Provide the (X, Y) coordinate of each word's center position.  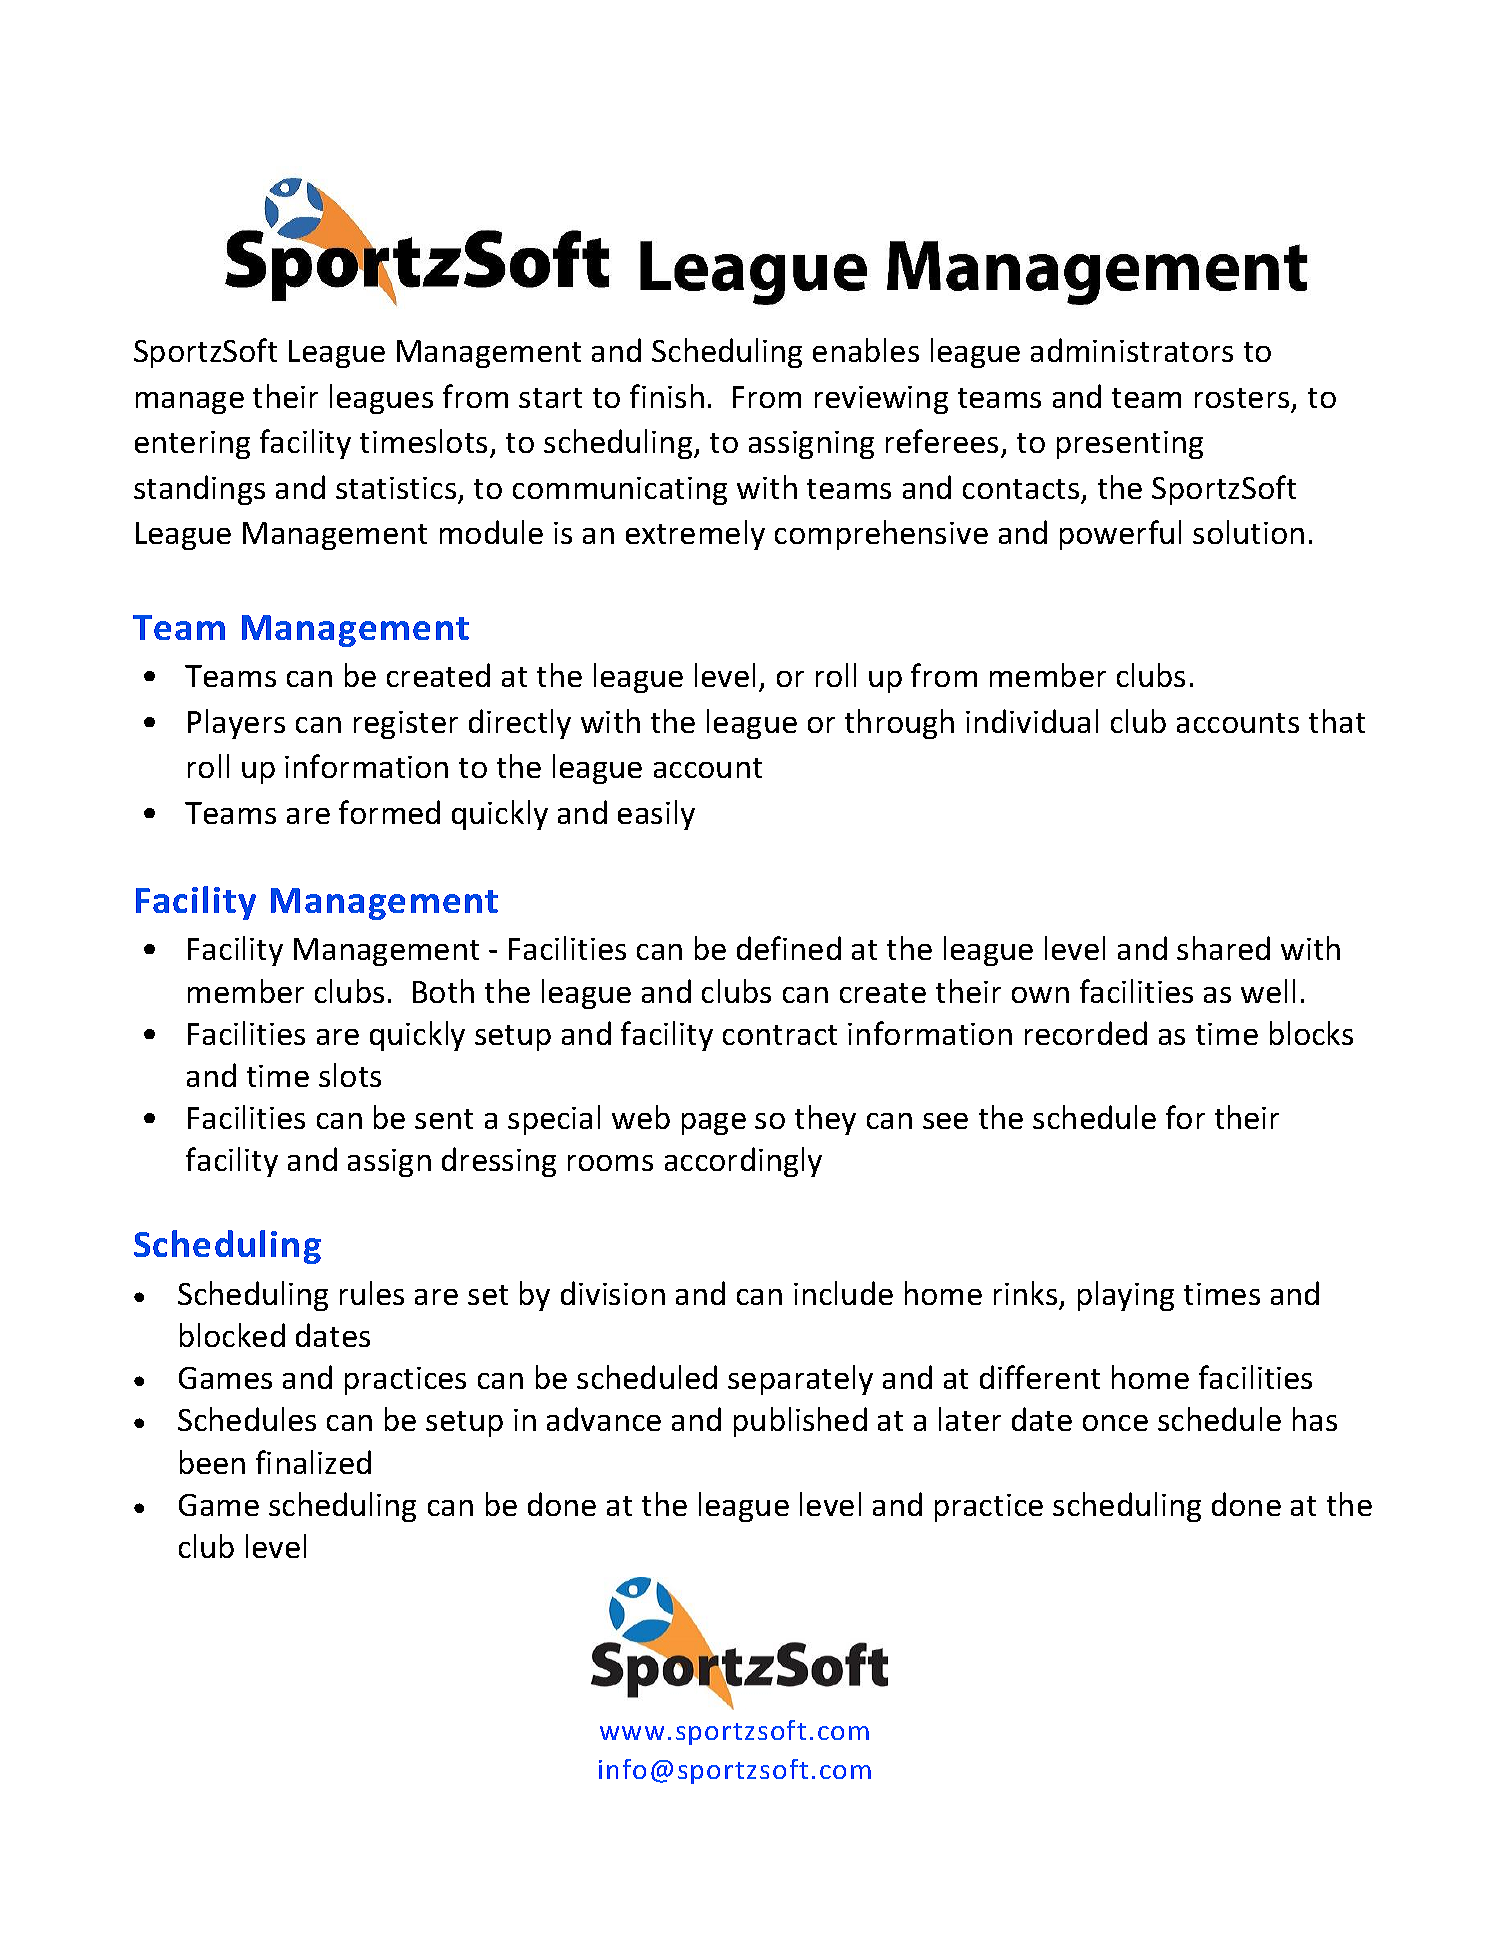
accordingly (743, 1162)
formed (389, 812)
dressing (499, 1162)
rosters (1242, 398)
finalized (313, 1462)
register (406, 725)
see (945, 1121)
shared (1223, 948)
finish (667, 396)
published (800, 1422)
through (899, 724)
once (1115, 1423)
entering (192, 445)
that (1337, 721)
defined (789, 948)
